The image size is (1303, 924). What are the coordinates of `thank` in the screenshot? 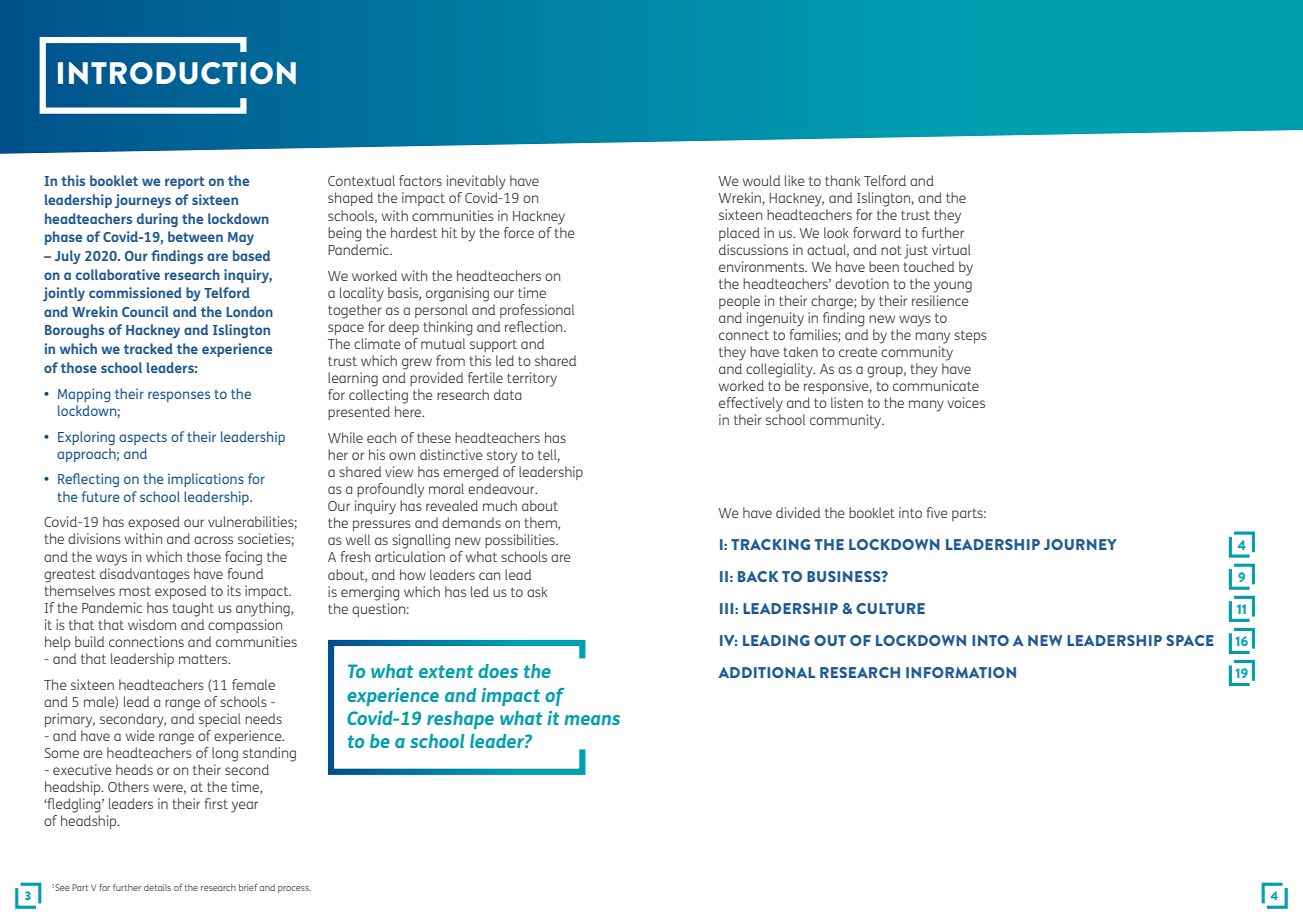 It's located at (843, 180).
